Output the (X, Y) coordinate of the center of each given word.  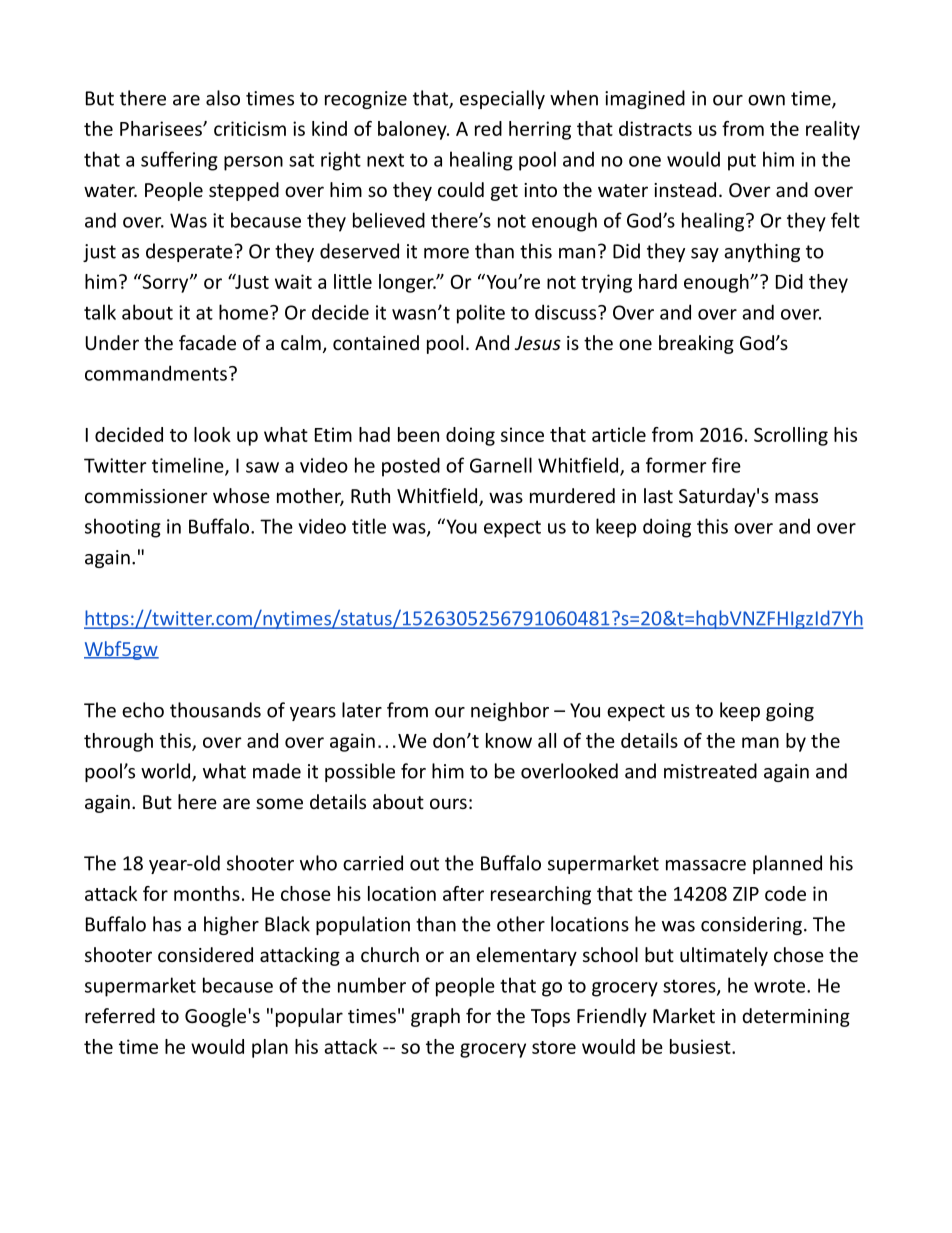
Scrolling (791, 436)
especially (502, 99)
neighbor (510, 711)
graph (435, 1017)
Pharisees (162, 128)
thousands (215, 710)
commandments (156, 373)
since (522, 434)
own (766, 100)
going (790, 712)
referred (120, 1015)
